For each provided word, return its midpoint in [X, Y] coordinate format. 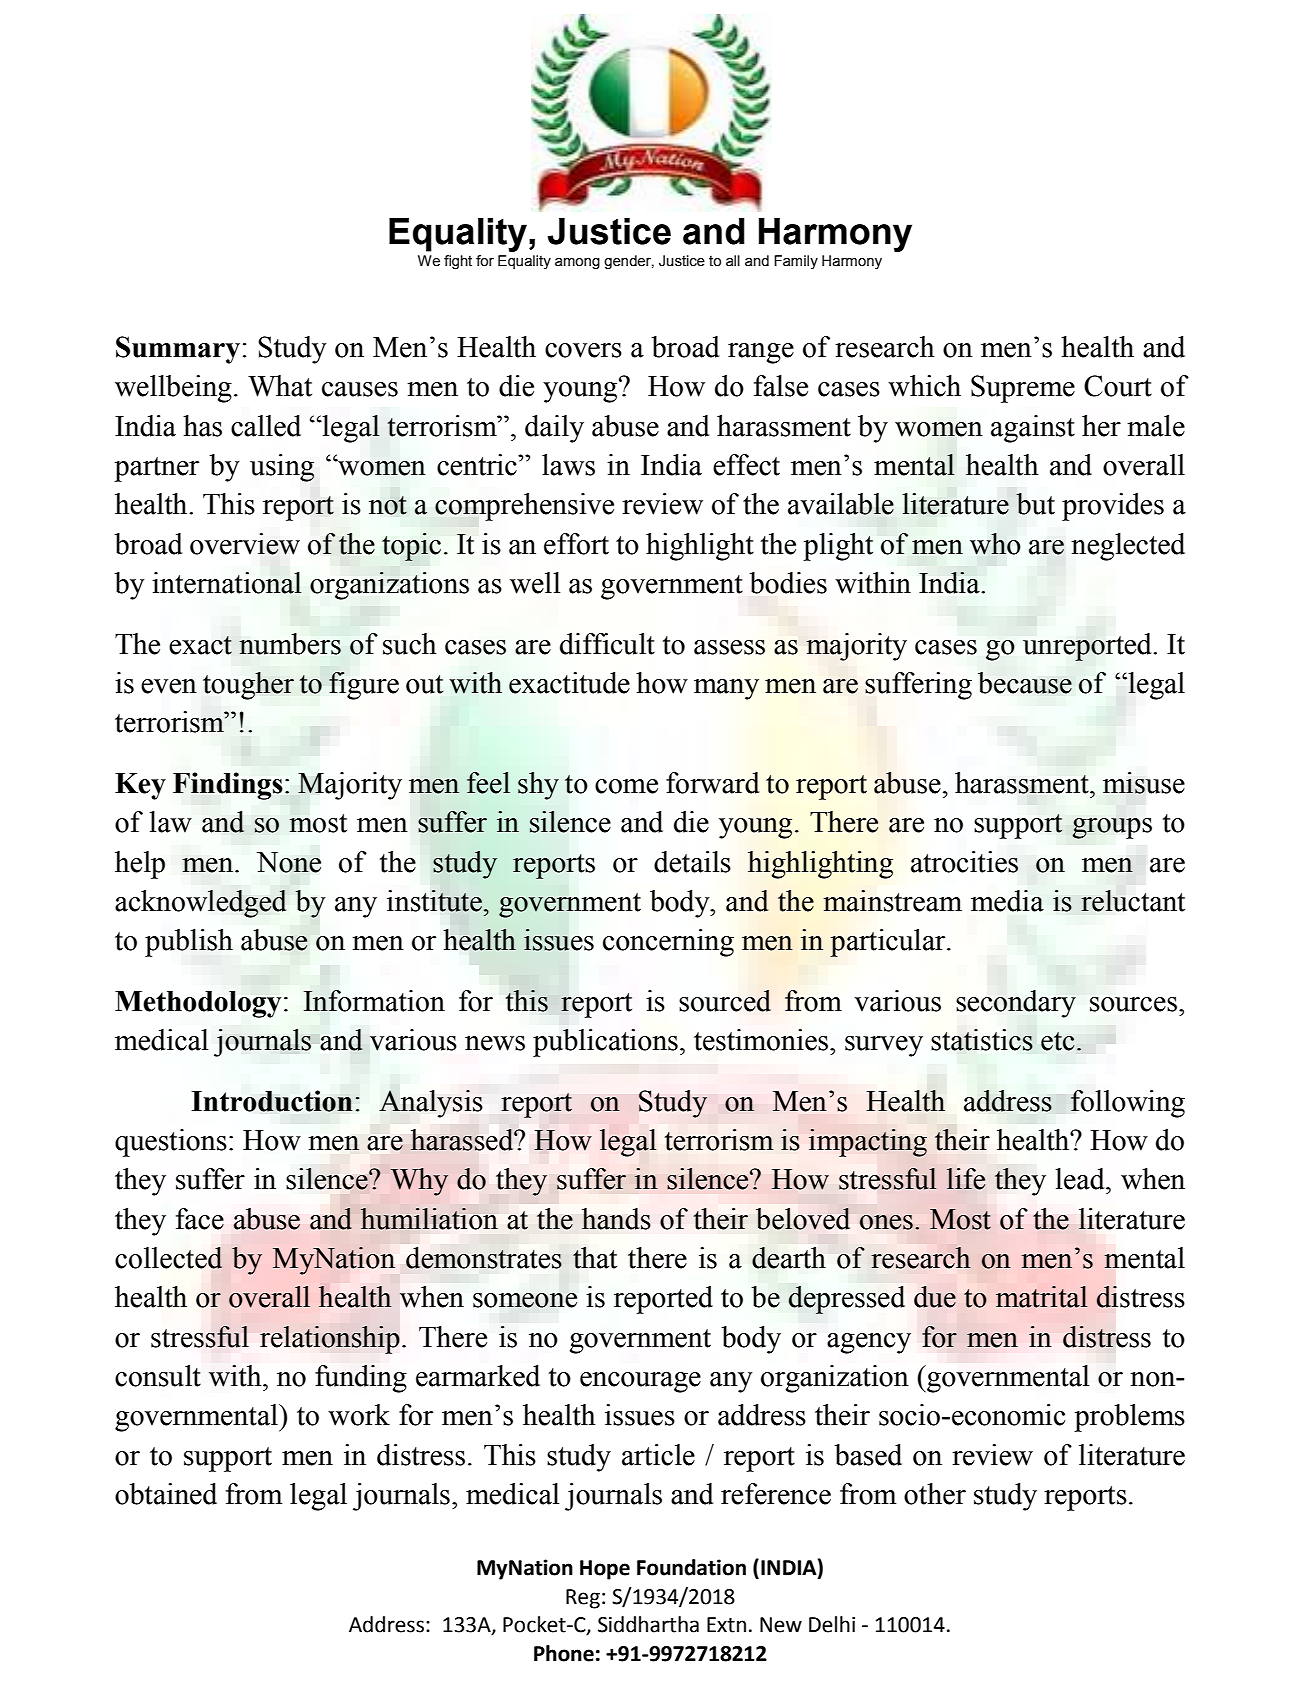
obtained [166, 1494]
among [577, 264]
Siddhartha [648, 1624]
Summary [178, 350]
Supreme [1023, 389]
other [935, 1494]
